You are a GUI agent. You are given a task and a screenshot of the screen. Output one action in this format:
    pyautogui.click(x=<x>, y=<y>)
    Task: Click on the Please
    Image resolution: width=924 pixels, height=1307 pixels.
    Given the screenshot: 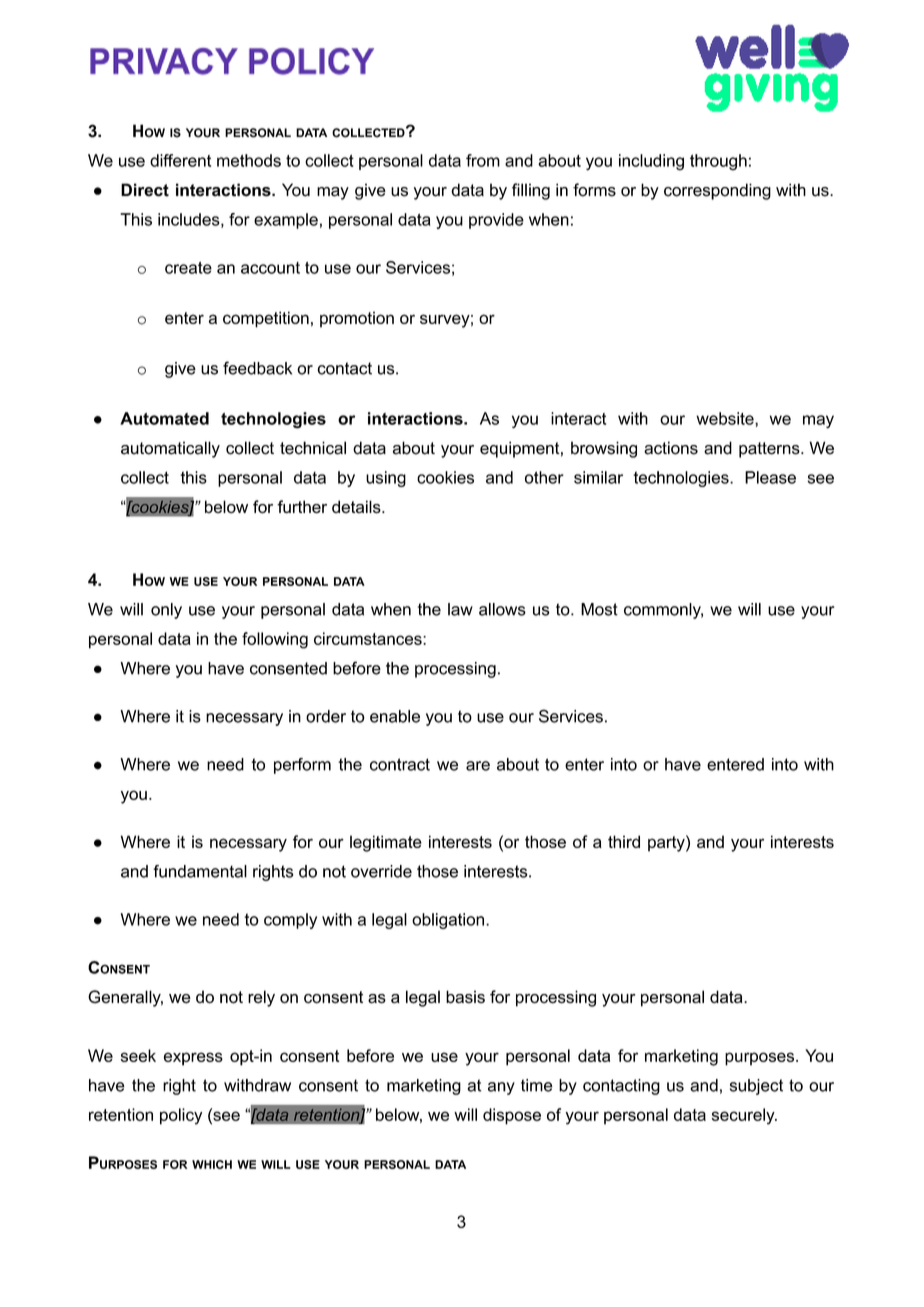 What is the action you would take?
    pyautogui.click(x=770, y=477)
